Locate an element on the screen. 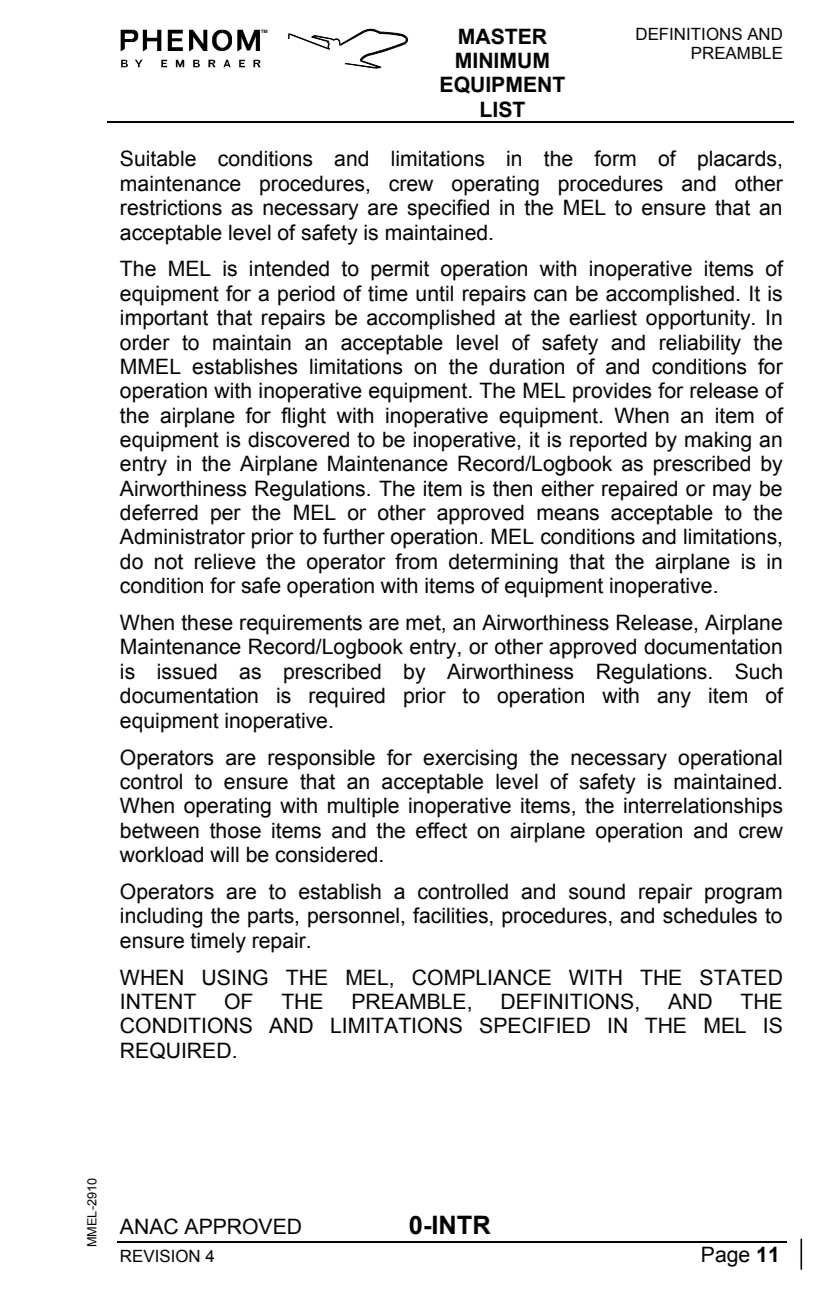 This screenshot has width=838, height=1296. important is located at coordinates (164, 319).
